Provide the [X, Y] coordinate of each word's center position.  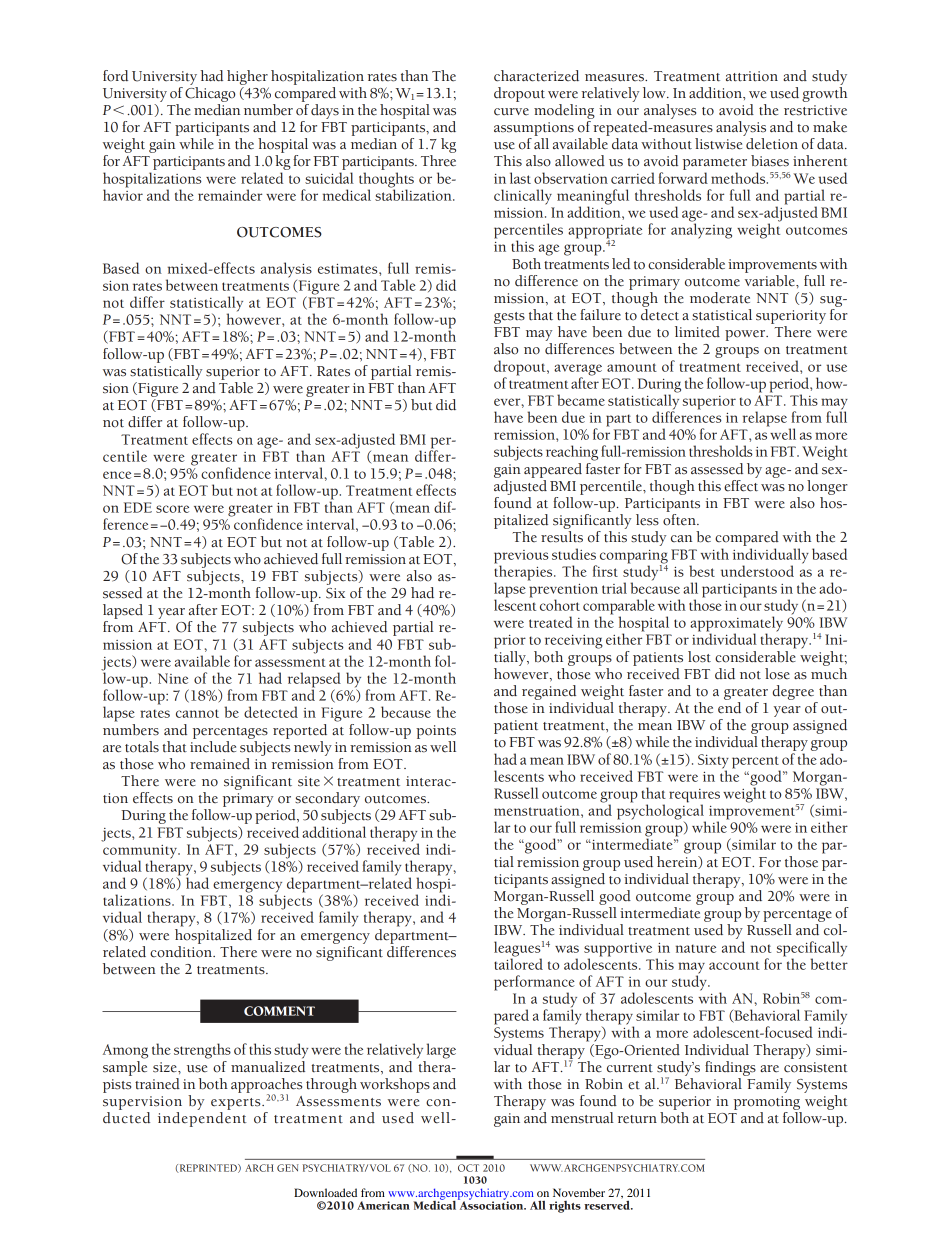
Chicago [210, 93]
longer [827, 487]
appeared [553, 470]
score [172, 509]
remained [220, 764]
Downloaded [325, 1192]
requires [694, 797]
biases [770, 161]
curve [511, 112]
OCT [468, 1168]
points [436, 732]
